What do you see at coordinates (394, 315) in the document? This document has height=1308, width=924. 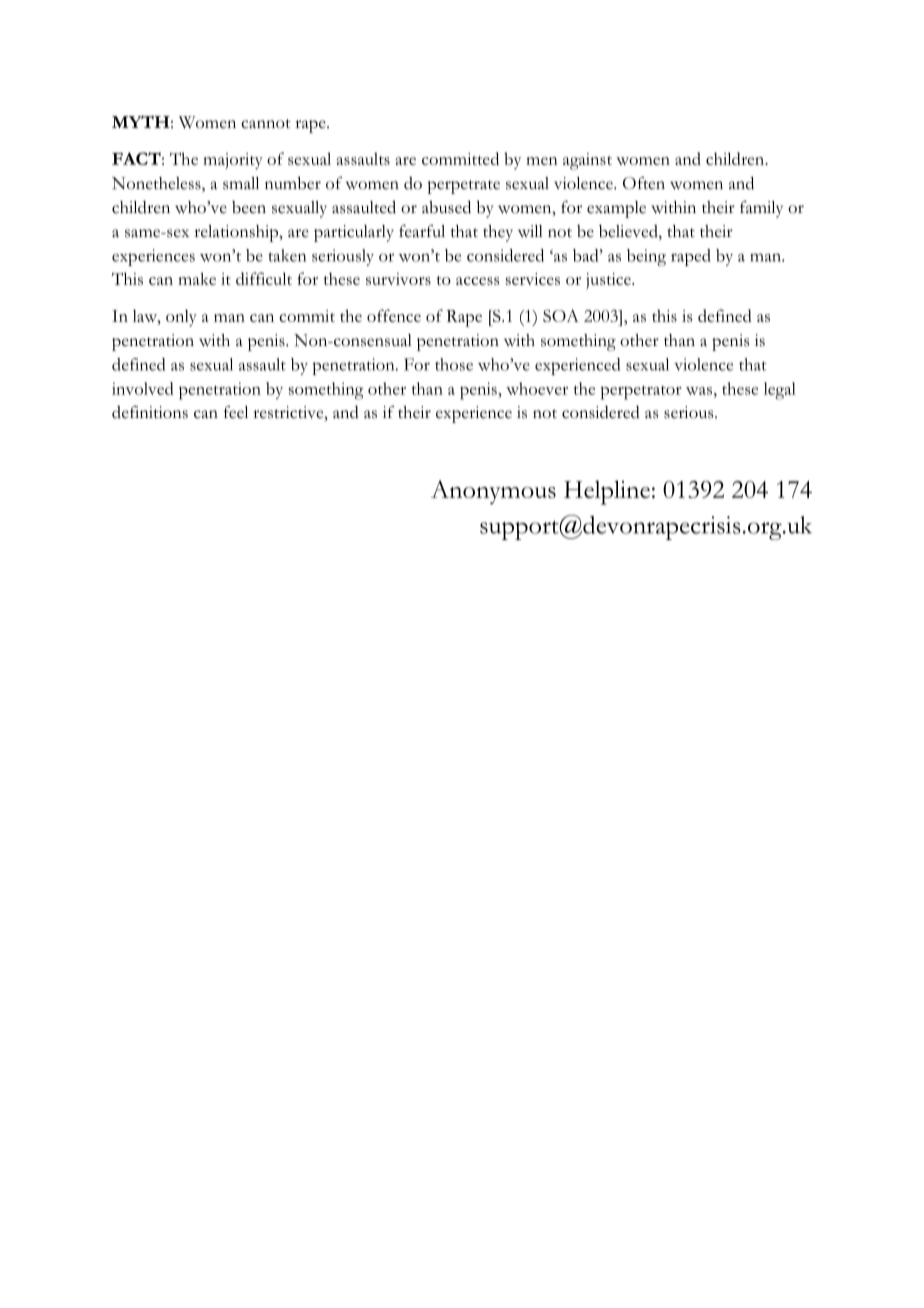 I see `offence` at bounding box center [394, 315].
